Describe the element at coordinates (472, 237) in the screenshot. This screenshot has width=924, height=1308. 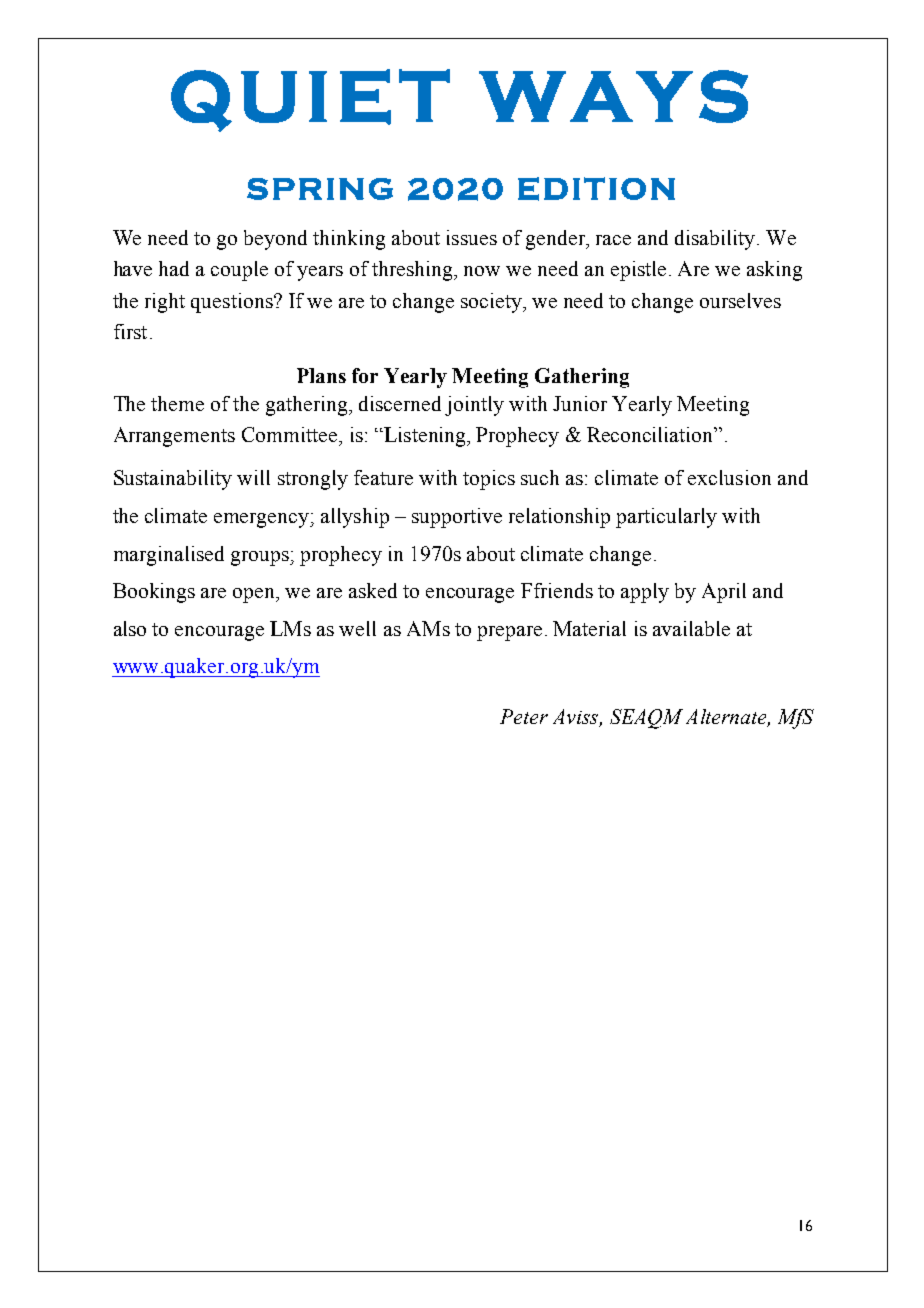
I see `issues` at that location.
